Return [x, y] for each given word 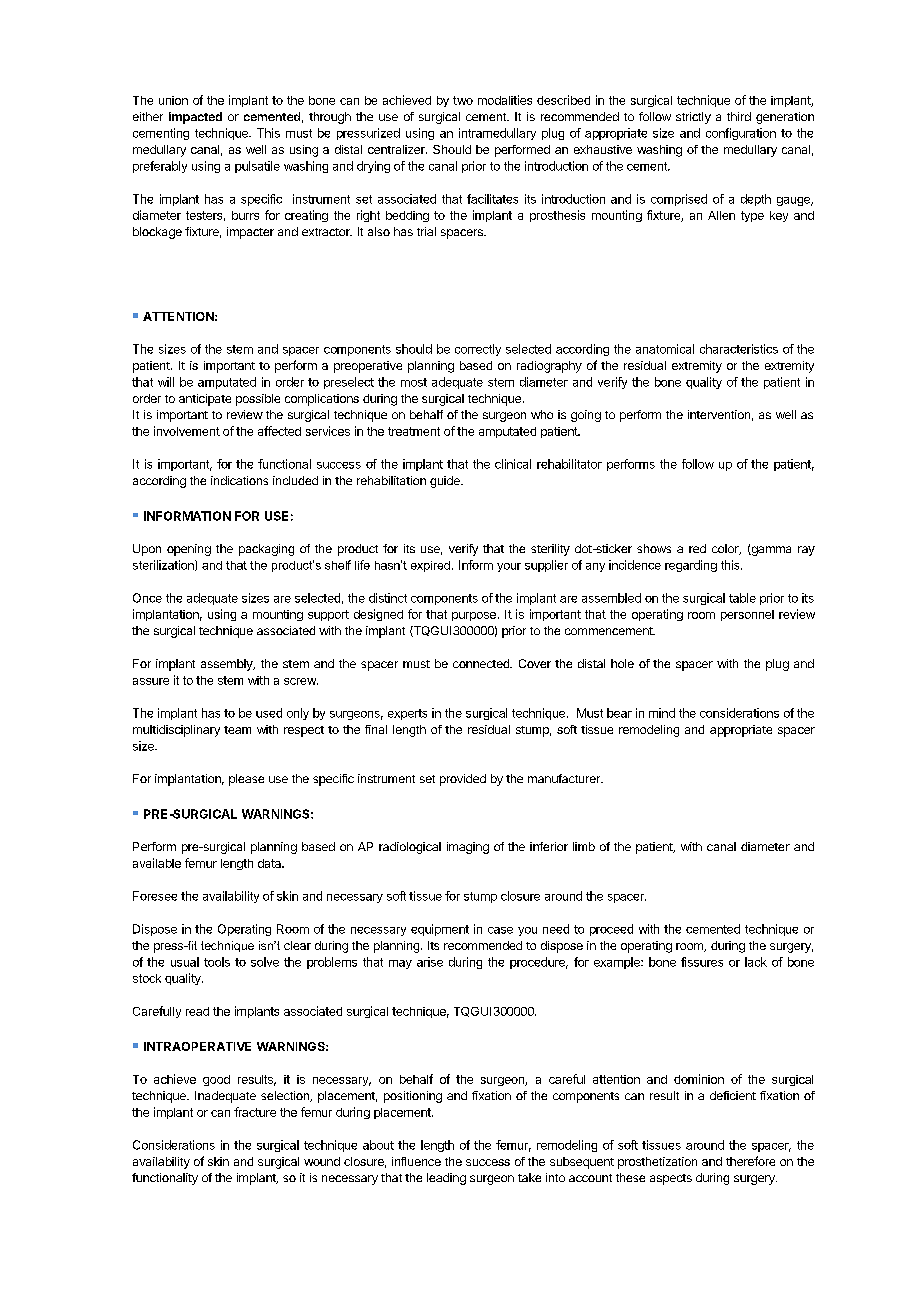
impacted [195, 118]
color [726, 549]
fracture [255, 1112]
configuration [741, 134]
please [246, 780]
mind [662, 713]
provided [463, 780]
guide [446, 482]
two [463, 100]
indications [239, 480]
